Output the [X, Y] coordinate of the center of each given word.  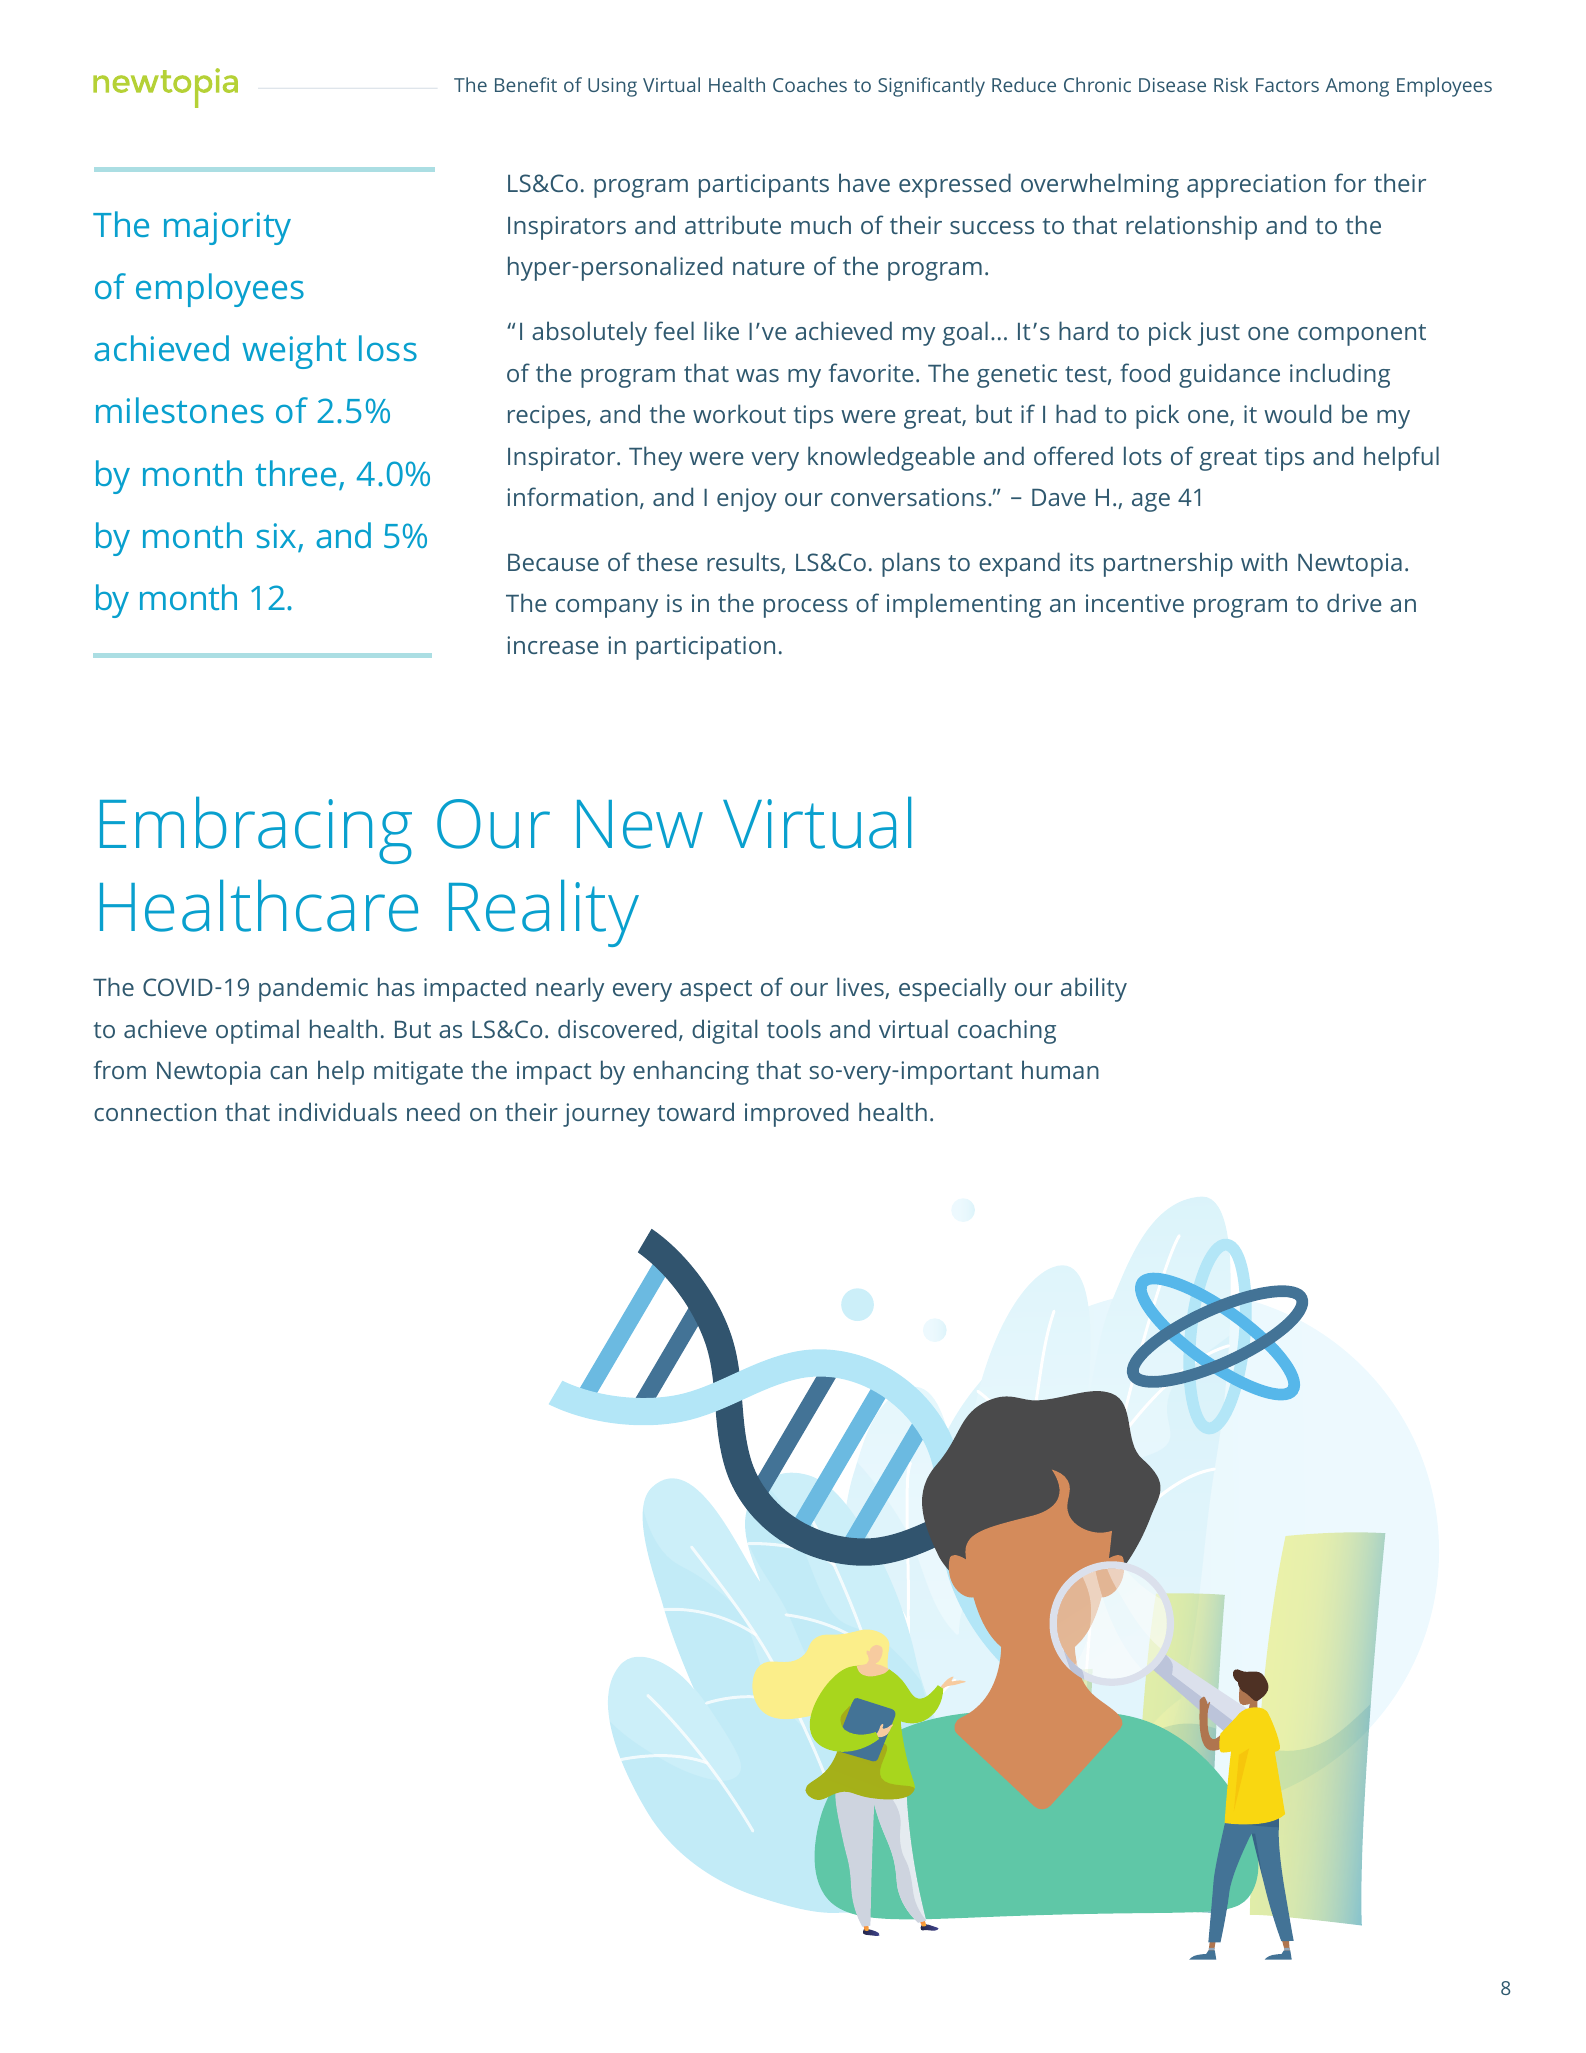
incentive [1135, 603]
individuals [338, 1111]
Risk [1231, 84]
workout [739, 413]
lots [1143, 455]
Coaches [810, 84]
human [1060, 1069]
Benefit [526, 84]
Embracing [256, 830]
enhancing [691, 1072]
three [297, 474]
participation [705, 648]
